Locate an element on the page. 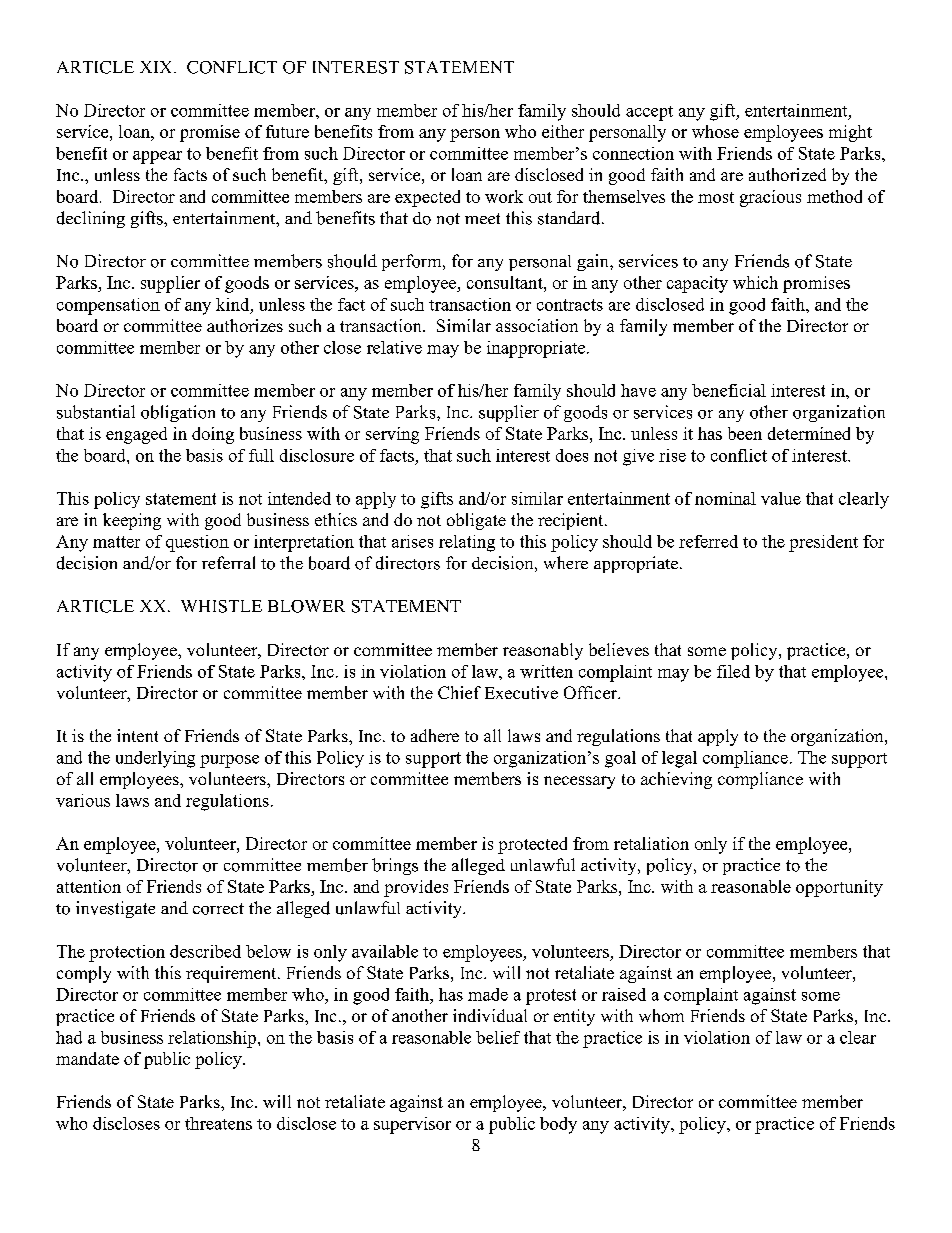 The image size is (952, 1233). XIX is located at coordinates (157, 67).
